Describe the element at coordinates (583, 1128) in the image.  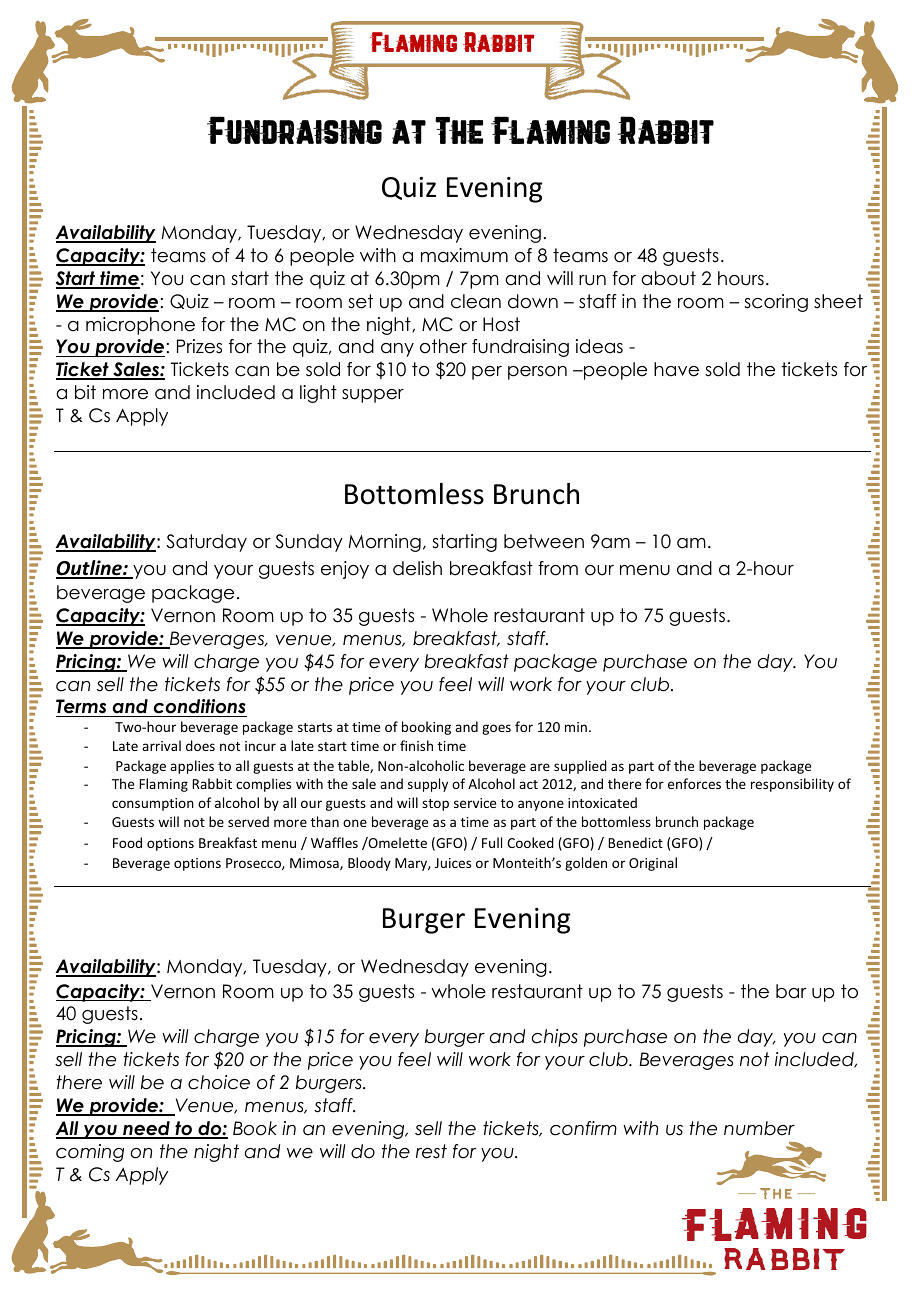
I see `confirm` at that location.
